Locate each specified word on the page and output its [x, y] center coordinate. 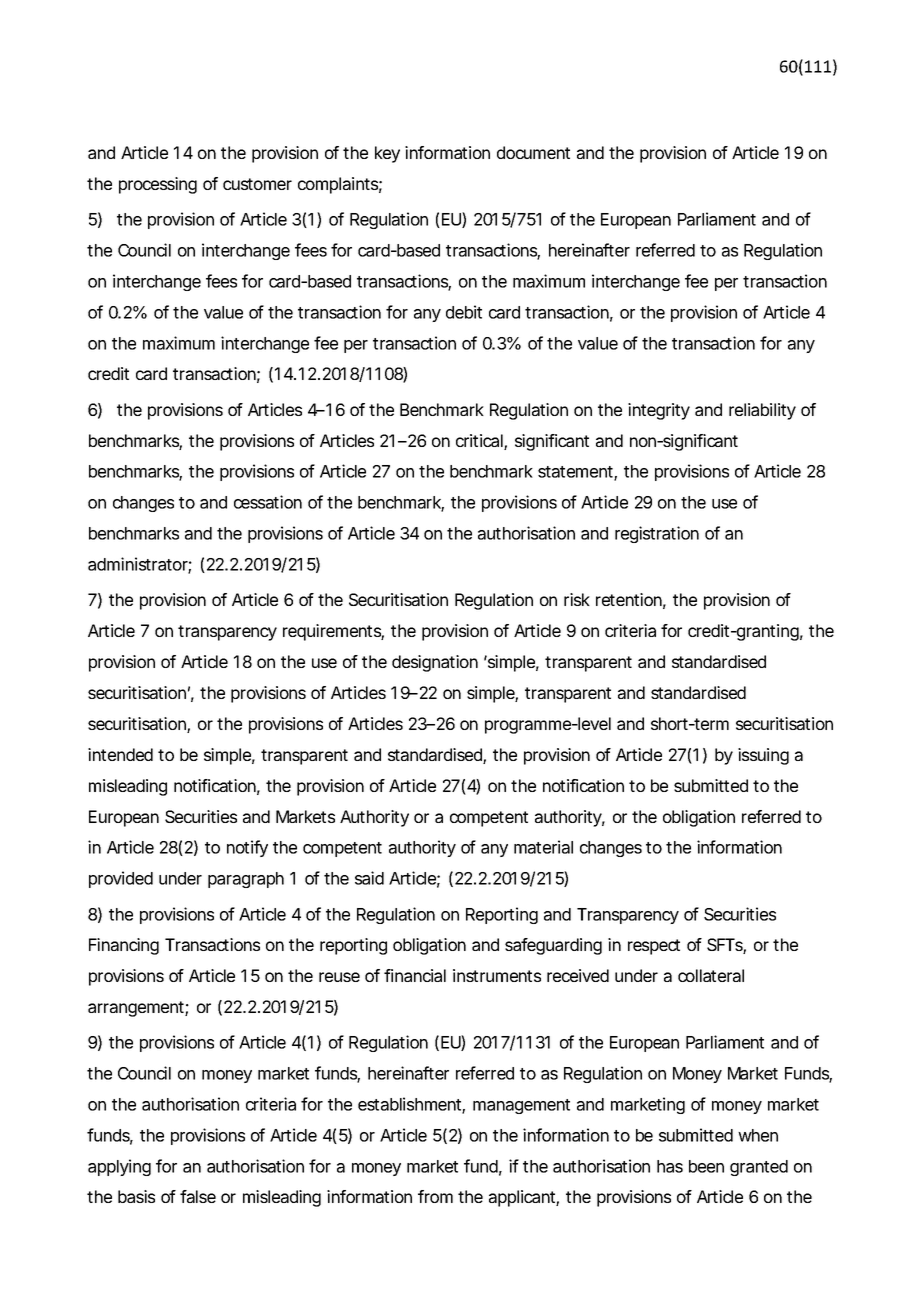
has [670, 1166]
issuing [763, 756]
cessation [268, 502]
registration [657, 534]
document [533, 152]
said [369, 878]
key [387, 154]
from [435, 1196]
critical [480, 442]
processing [158, 185]
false [198, 1196]
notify [247, 848]
